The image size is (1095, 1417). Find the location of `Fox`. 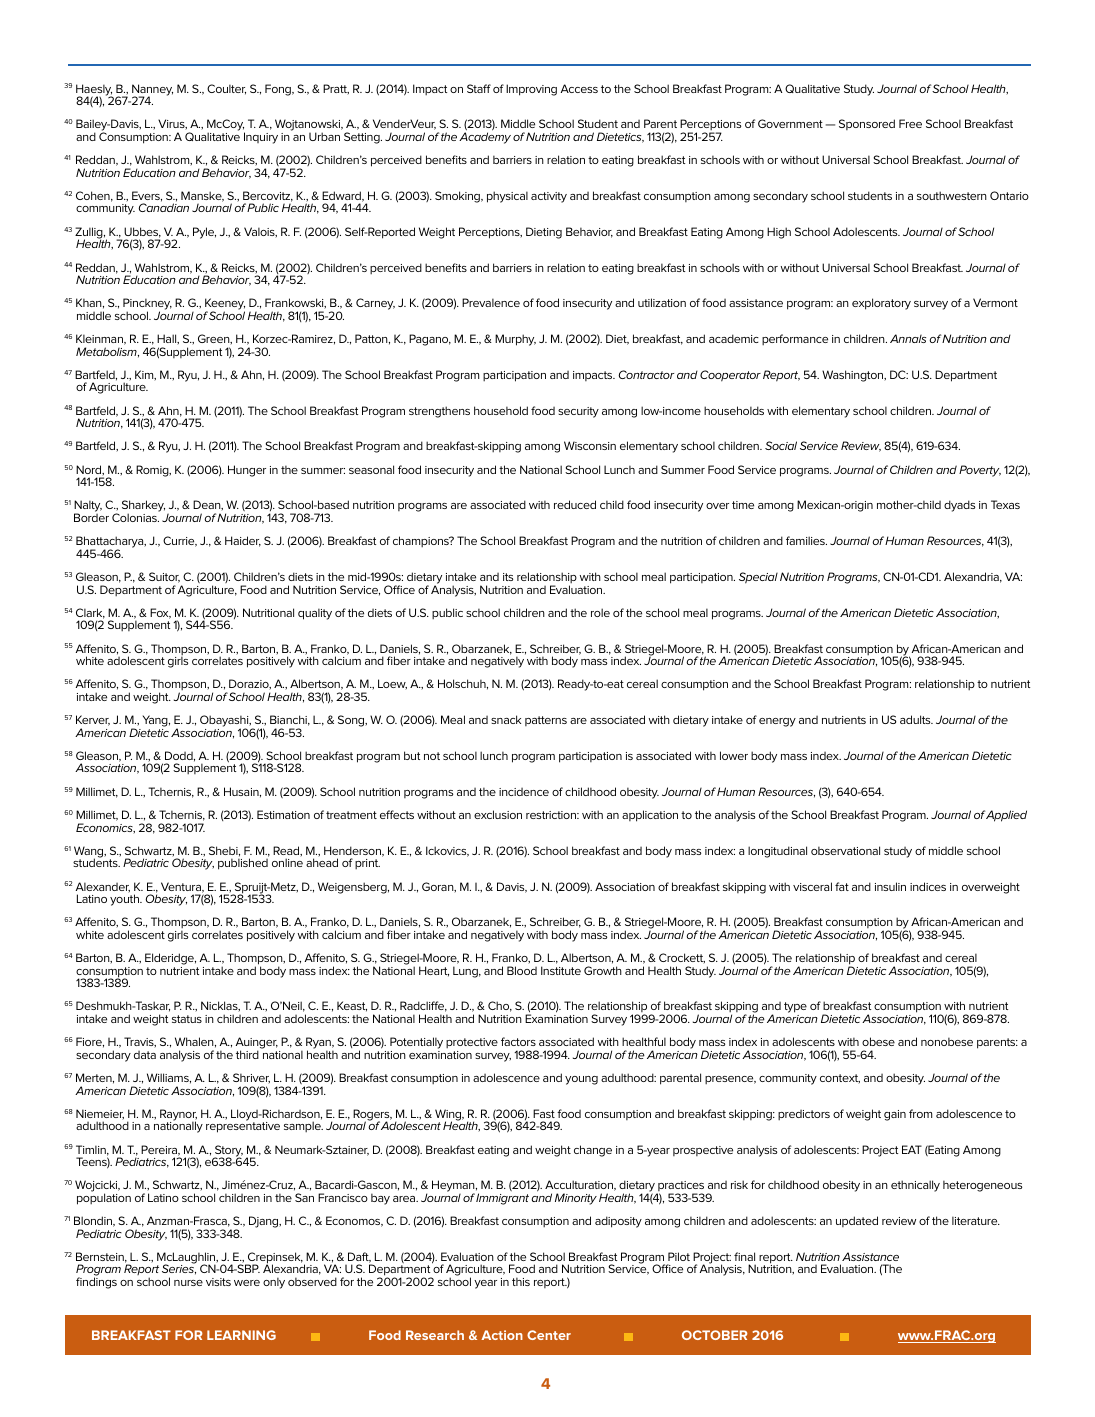

Fox is located at coordinates (160, 613).
